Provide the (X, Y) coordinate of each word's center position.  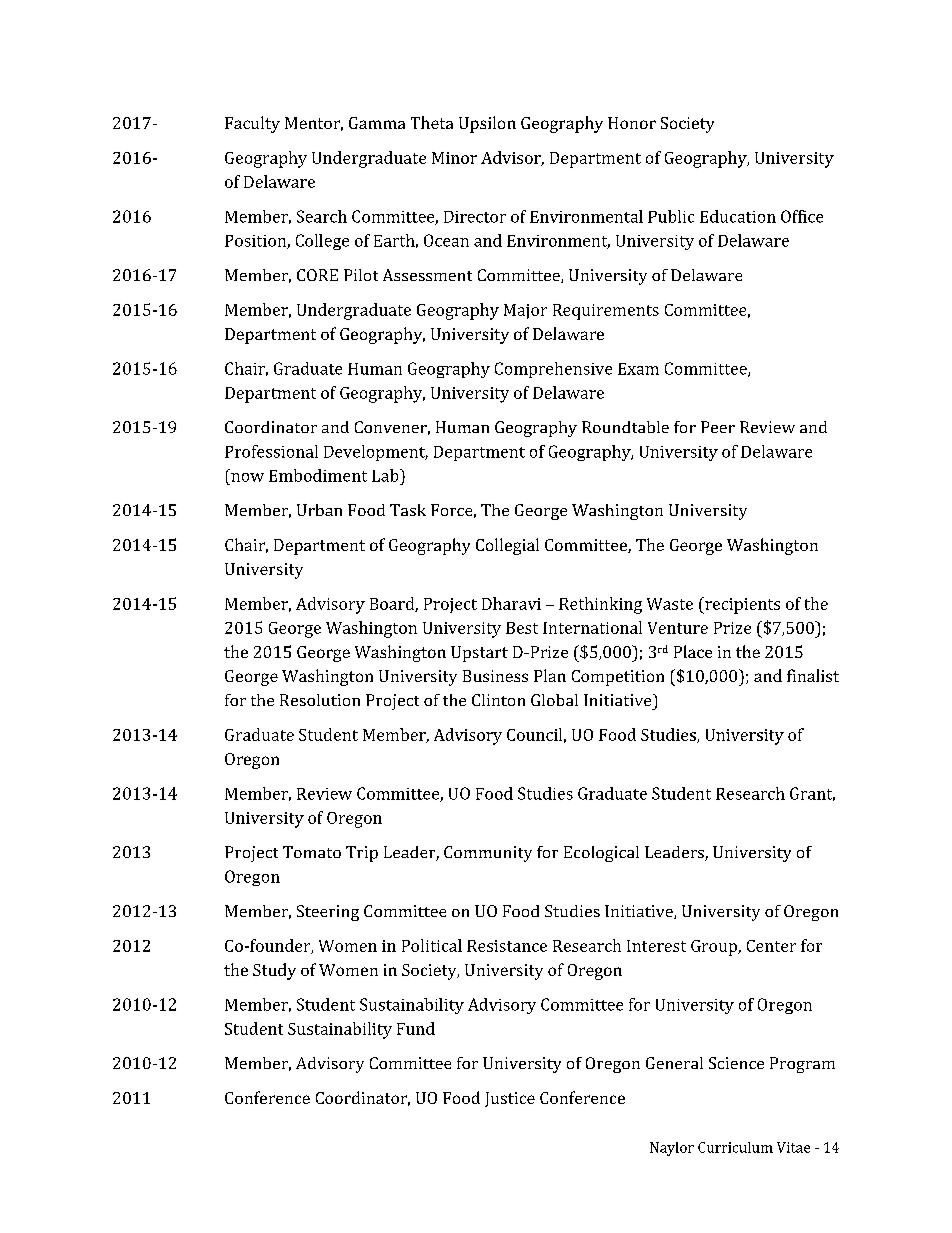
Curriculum (735, 1147)
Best (522, 628)
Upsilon (487, 124)
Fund (416, 1028)
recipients (741, 605)
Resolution (320, 700)
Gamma (377, 123)
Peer (718, 427)
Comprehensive (553, 370)
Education (738, 216)
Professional (271, 451)
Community (488, 854)
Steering (328, 913)
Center (771, 946)
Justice (510, 1099)
